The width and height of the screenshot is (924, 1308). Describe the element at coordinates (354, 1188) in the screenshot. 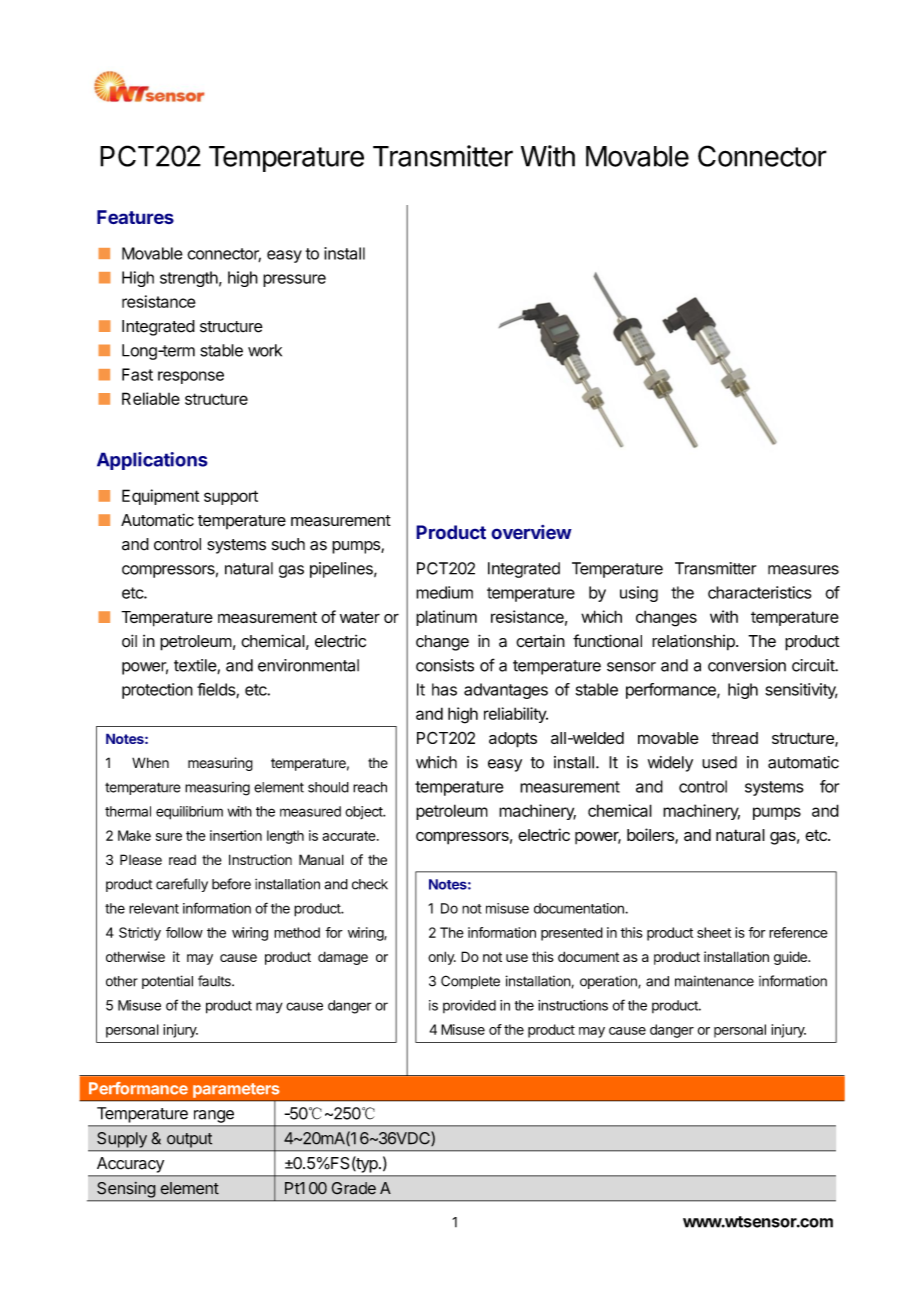

I see `Grade` at that location.
